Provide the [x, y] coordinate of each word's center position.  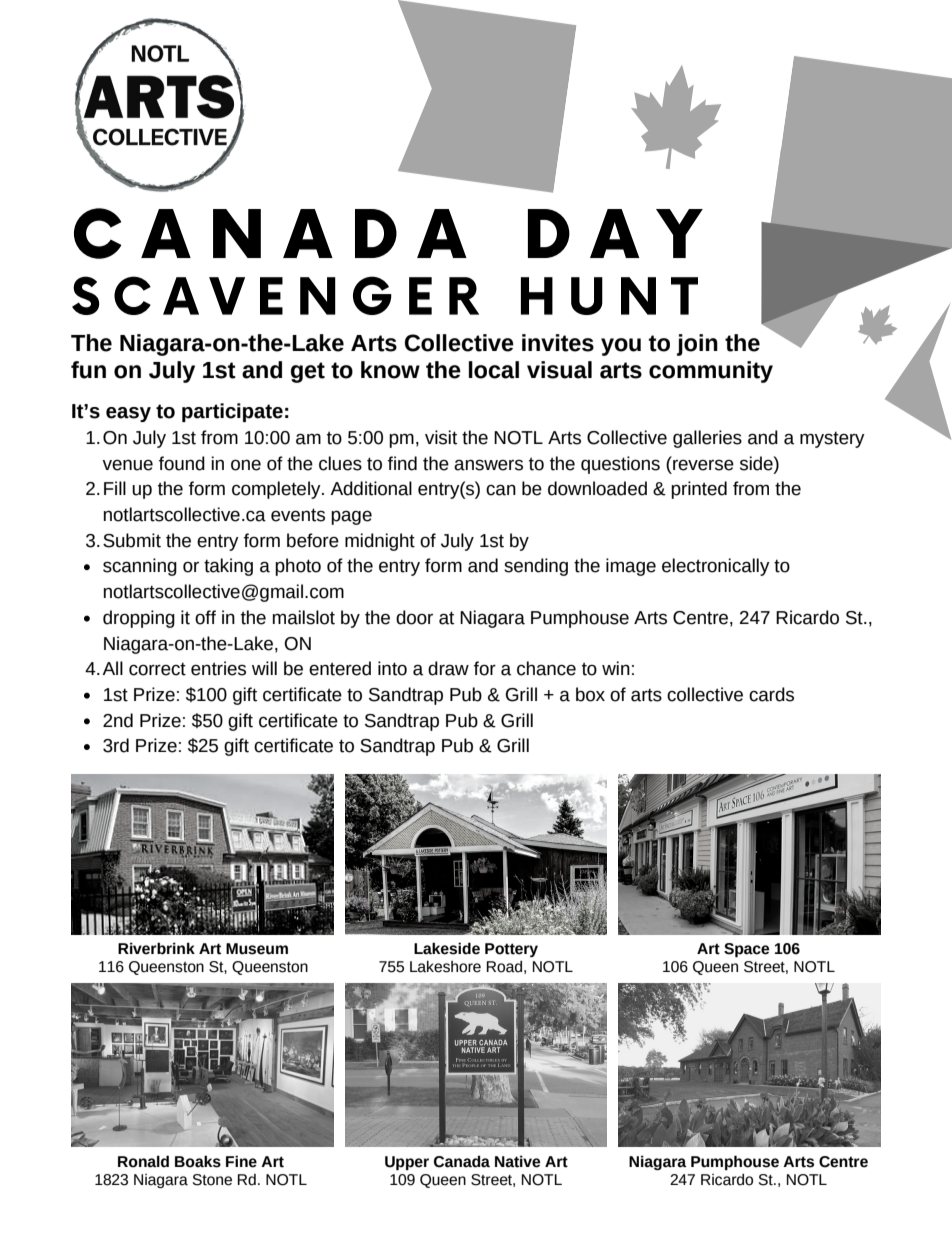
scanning [140, 567]
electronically [716, 567]
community [711, 372]
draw [448, 668]
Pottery [511, 950]
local [494, 370]
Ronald [143, 1161]
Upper [407, 1163]
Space [747, 950]
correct [157, 669]
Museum [257, 949]
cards [771, 694]
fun [88, 370]
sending [536, 567]
